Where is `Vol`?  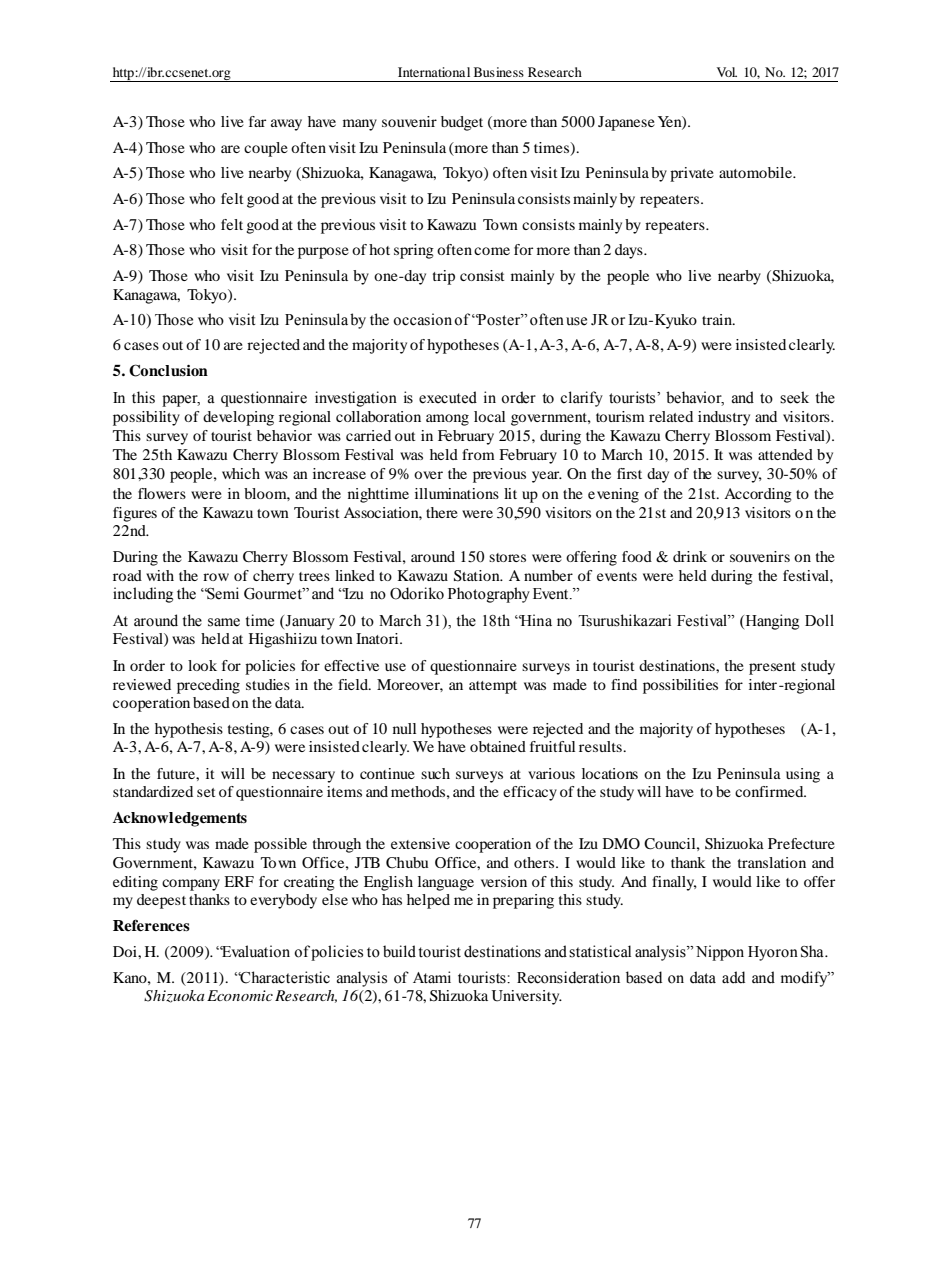 Vol is located at coordinates (727, 72).
